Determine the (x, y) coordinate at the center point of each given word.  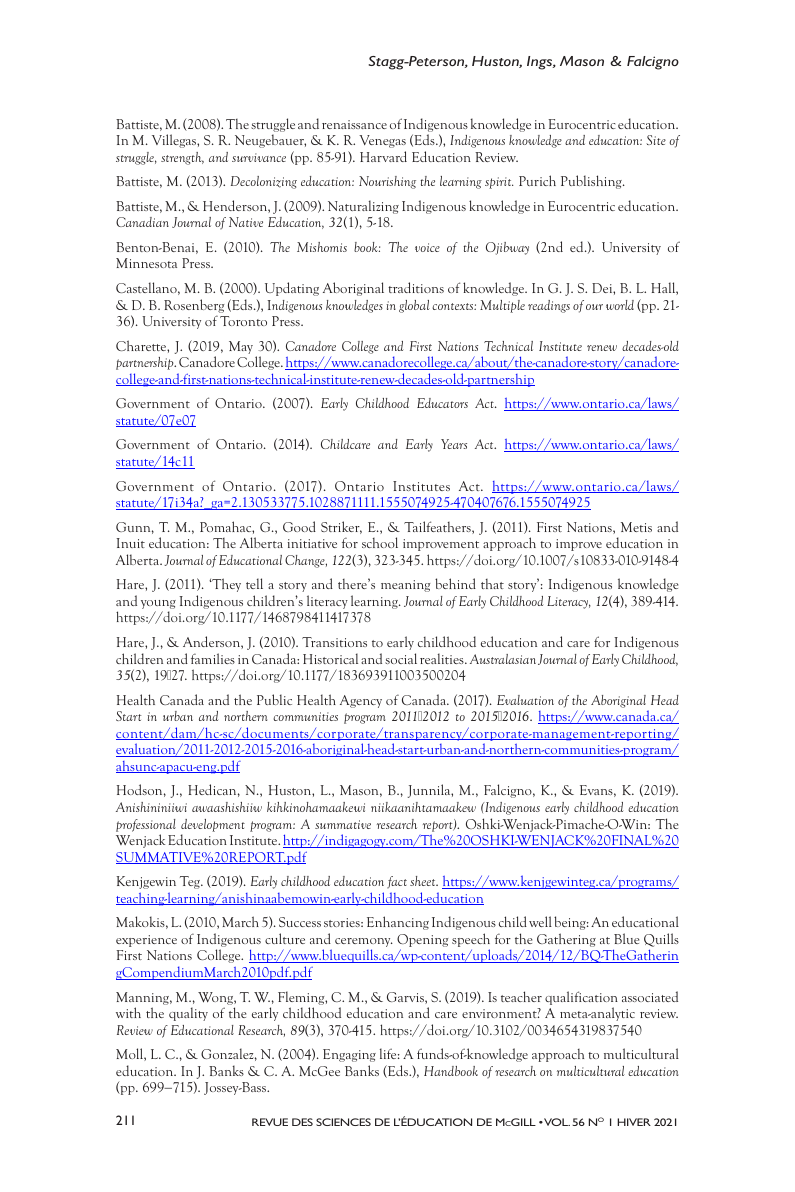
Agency (361, 701)
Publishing (592, 182)
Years (454, 444)
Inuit (130, 543)
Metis (636, 527)
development (213, 825)
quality (188, 1014)
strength (182, 158)
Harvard (383, 156)
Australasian (503, 659)
